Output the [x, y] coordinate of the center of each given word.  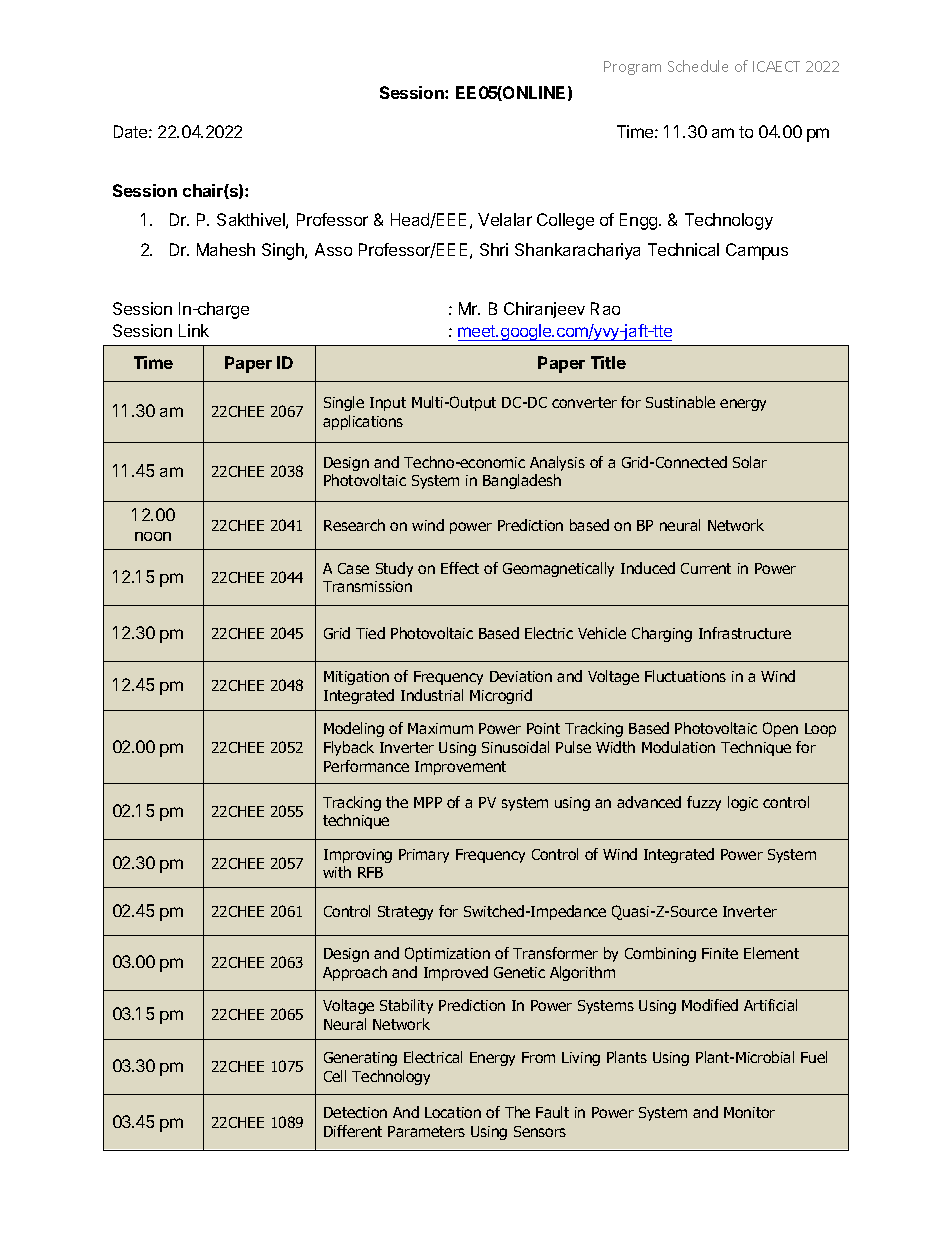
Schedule [698, 66]
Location [453, 1112]
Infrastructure [745, 633]
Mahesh [226, 249]
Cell [335, 1076]
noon [153, 536]
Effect [460, 568]
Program [632, 68]
